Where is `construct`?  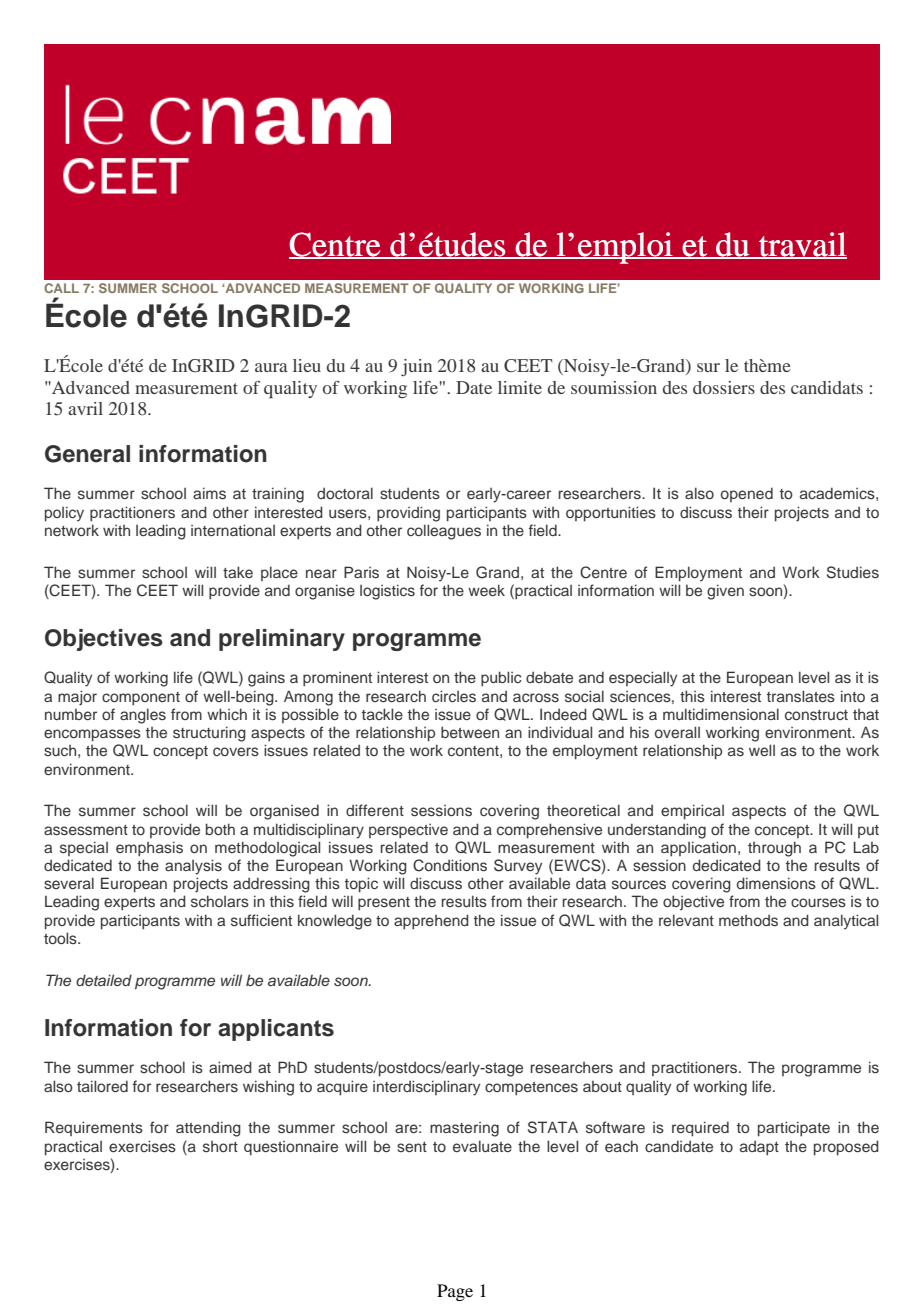 construct is located at coordinates (816, 715).
